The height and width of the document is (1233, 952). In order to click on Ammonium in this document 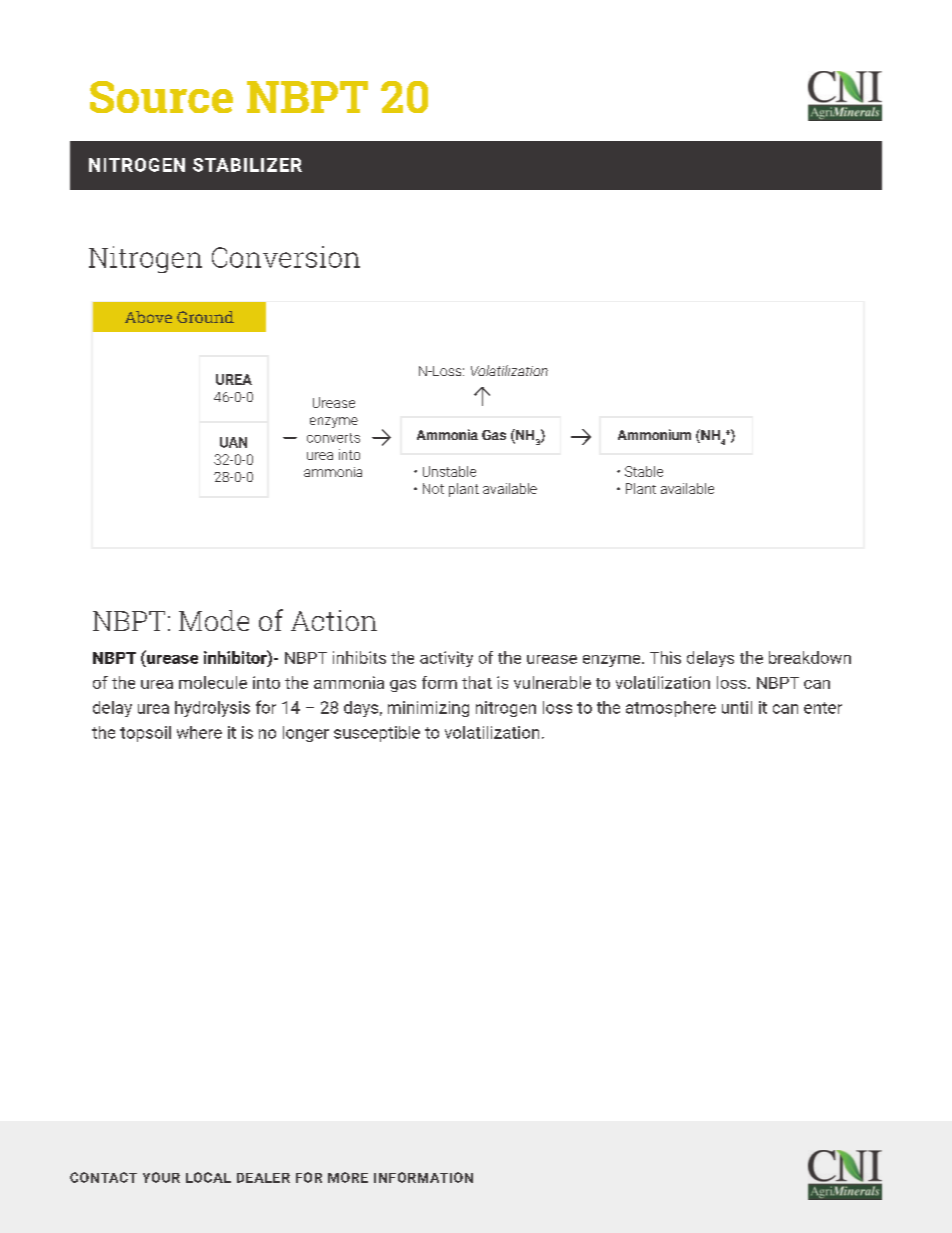, I will do `click(654, 434)`.
